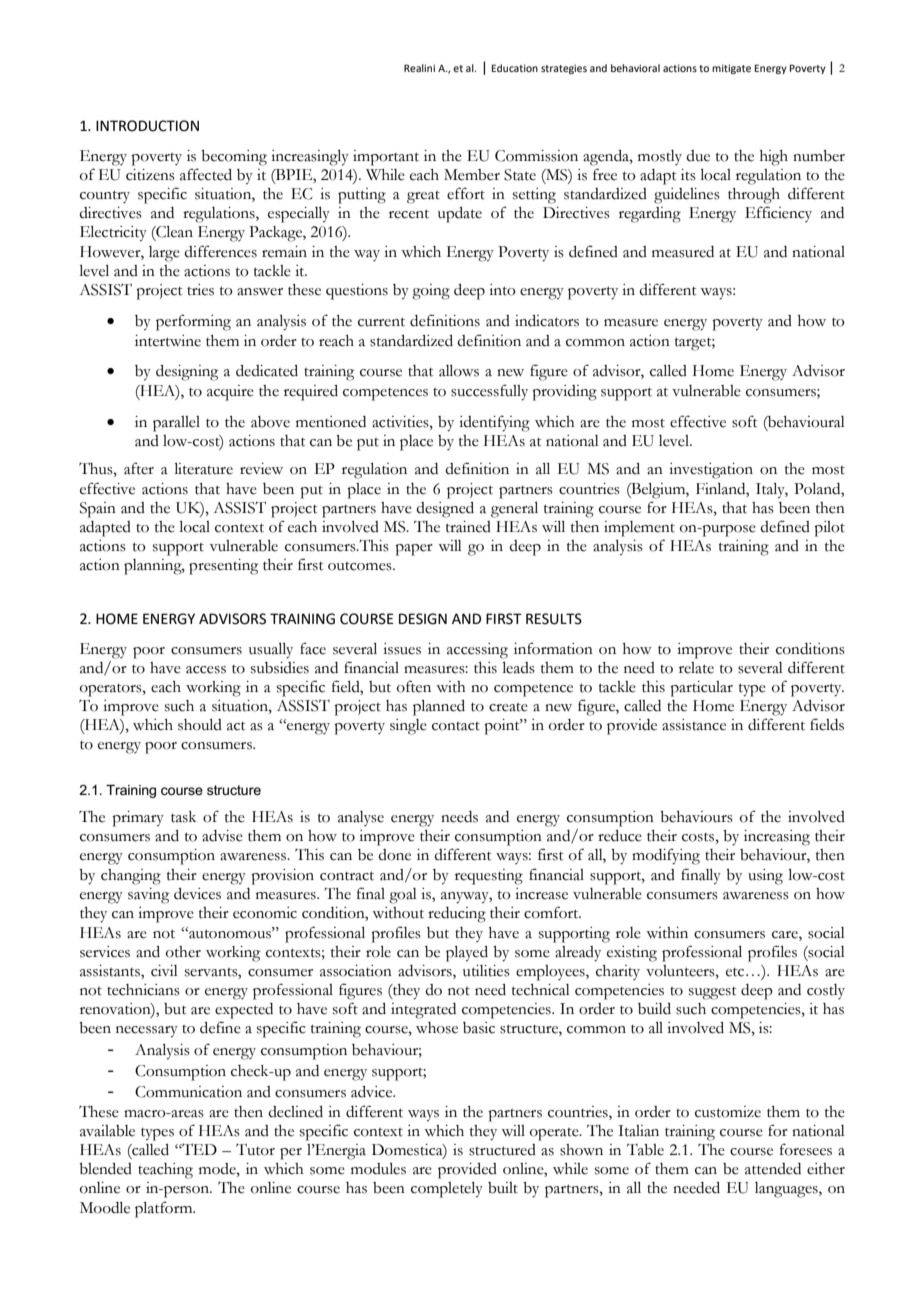 This screenshot has width=924, height=1308. Describe the element at coordinates (204, 469) in the screenshot. I see `literature` at that location.
